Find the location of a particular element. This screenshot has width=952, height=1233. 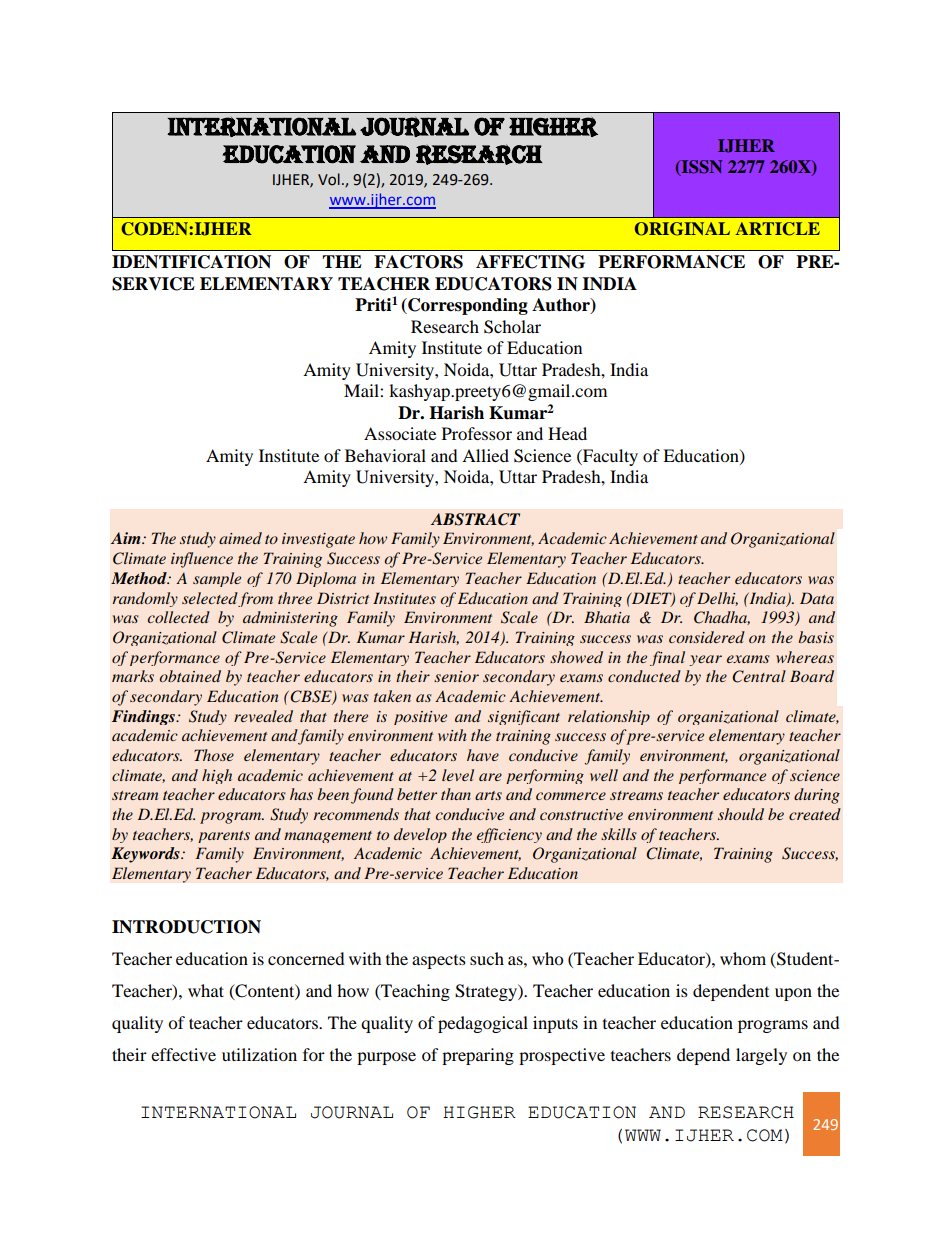

senior is located at coordinates (456, 676).
